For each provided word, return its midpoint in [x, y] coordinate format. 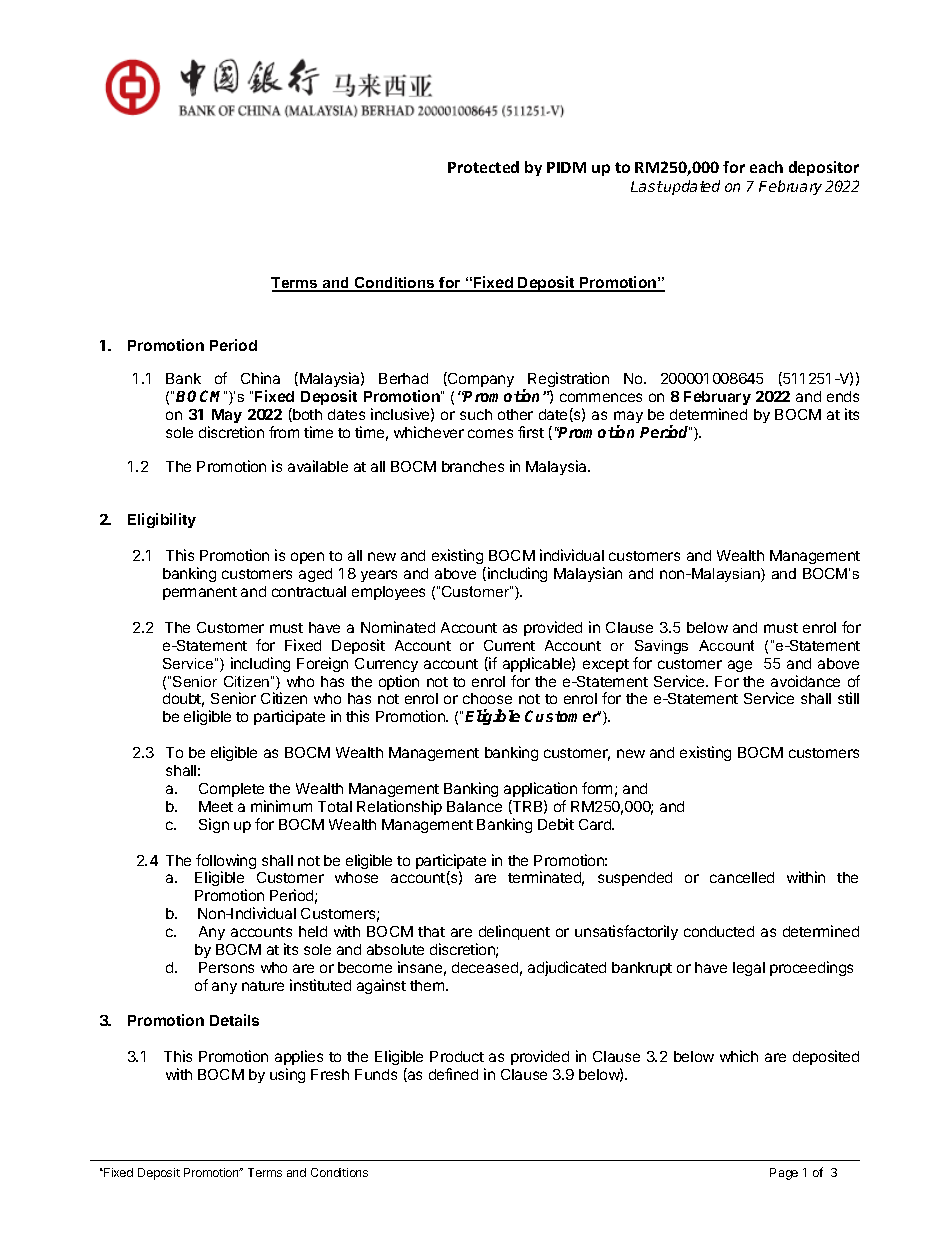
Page [784, 1174]
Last [647, 186]
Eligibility [162, 520]
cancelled [742, 877]
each [766, 167]
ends [843, 396]
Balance [474, 806]
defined [453, 1074]
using [287, 1075]
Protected [483, 167]
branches [473, 466]
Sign [214, 825]
